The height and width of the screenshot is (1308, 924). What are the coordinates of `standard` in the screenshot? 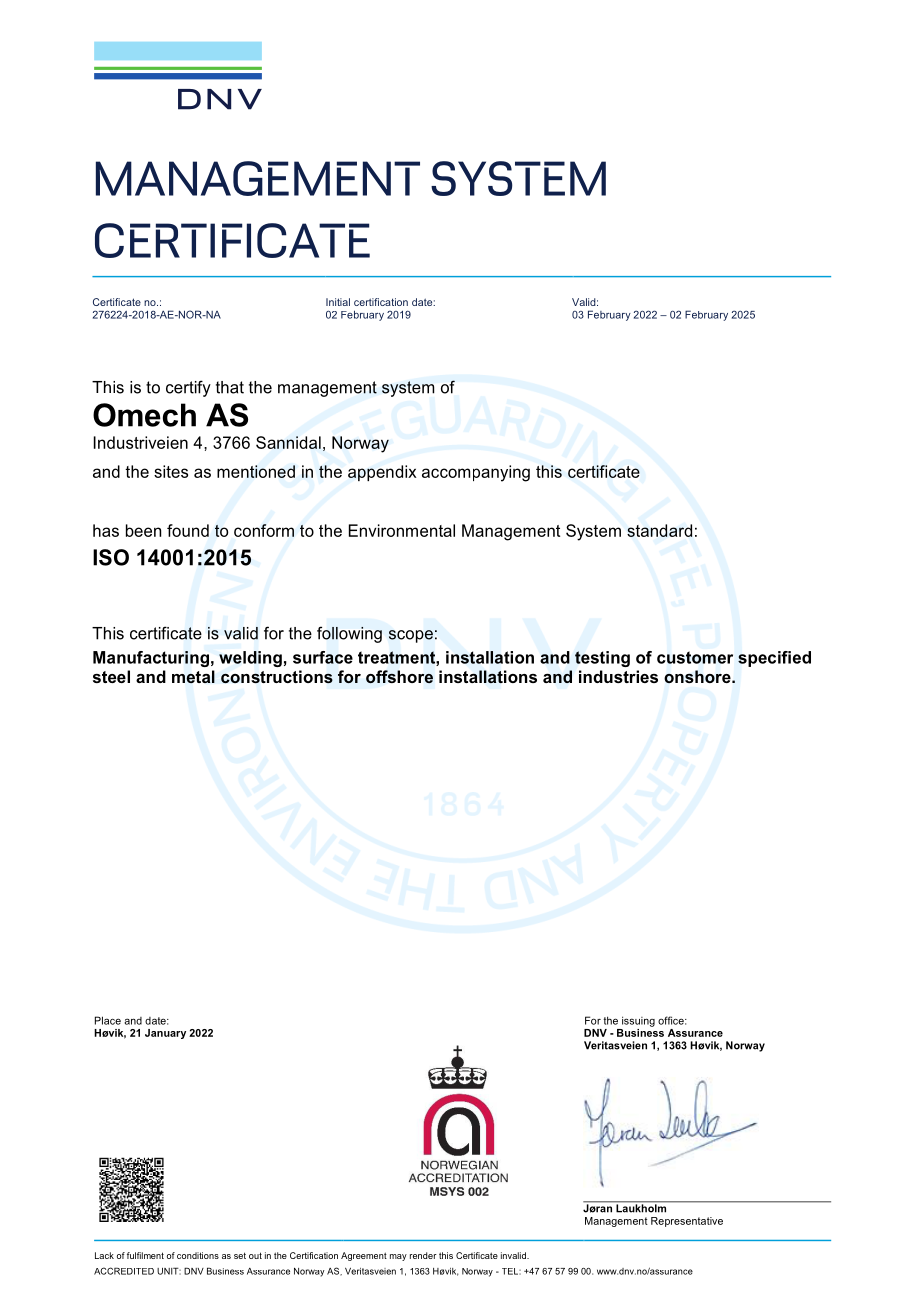 It's located at (659, 530).
